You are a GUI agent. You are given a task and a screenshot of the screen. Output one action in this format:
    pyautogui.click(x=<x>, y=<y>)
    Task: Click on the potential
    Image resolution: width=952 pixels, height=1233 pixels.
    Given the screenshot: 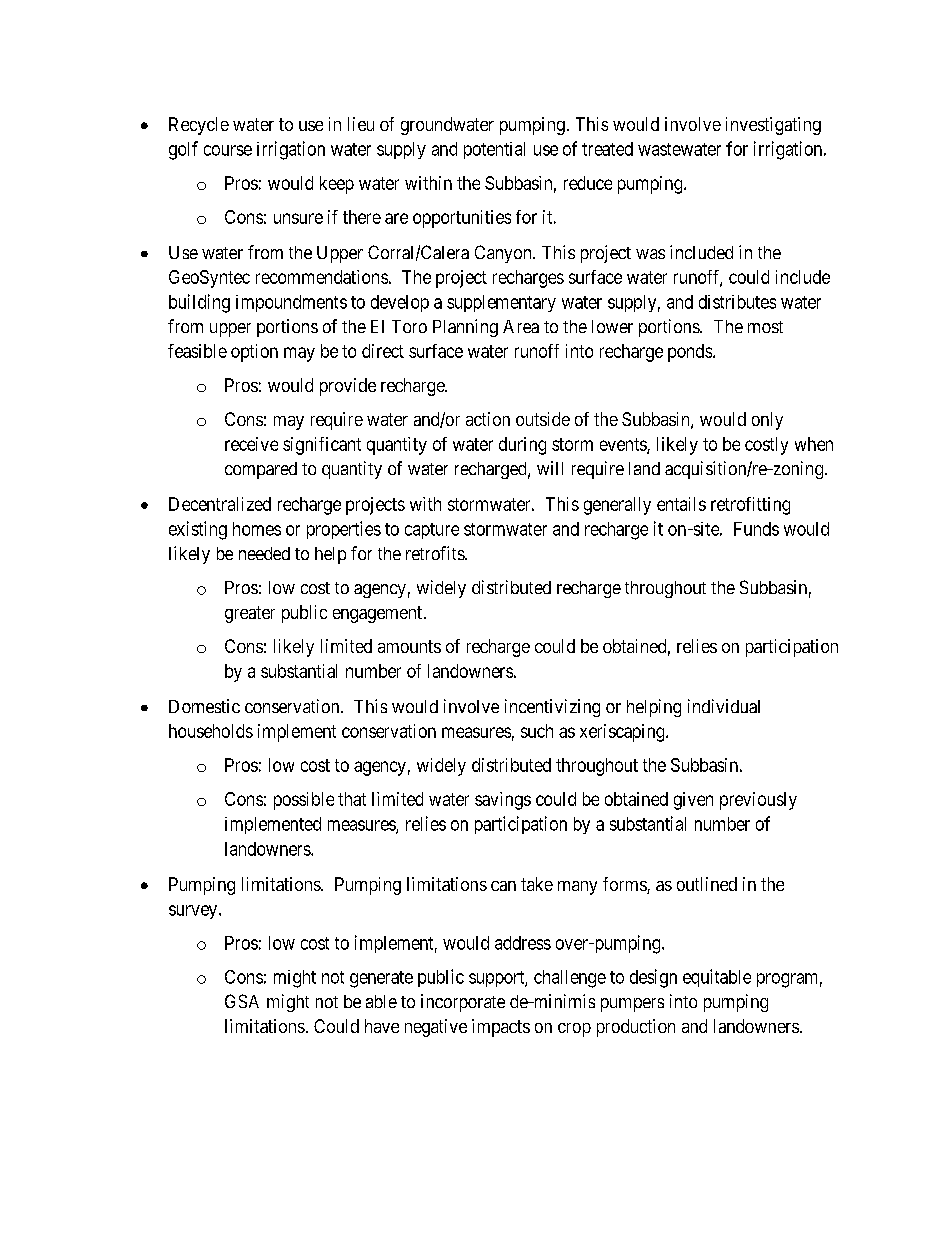 What is the action you would take?
    pyautogui.click(x=494, y=150)
